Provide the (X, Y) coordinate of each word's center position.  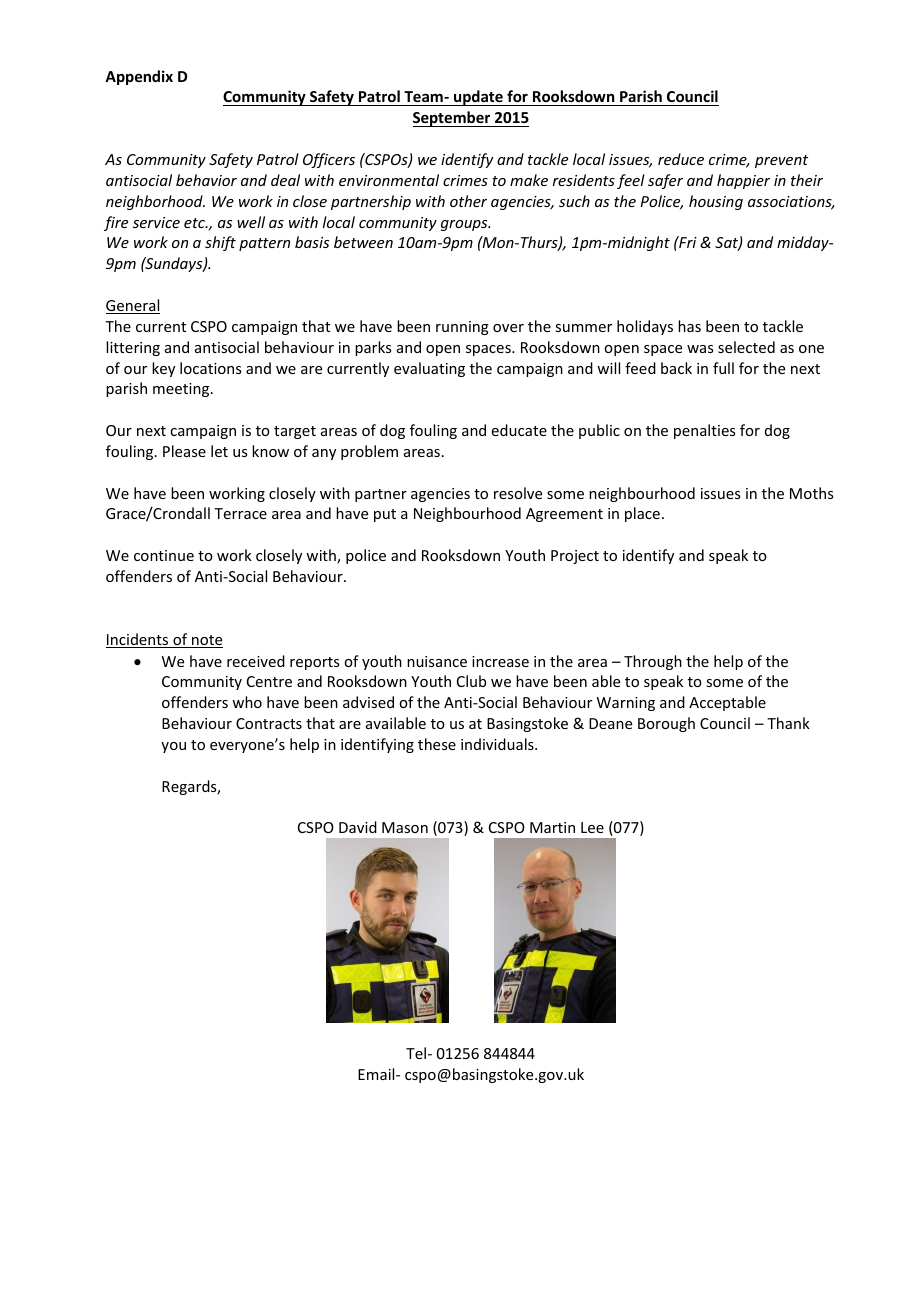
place (642, 514)
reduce (681, 159)
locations (210, 368)
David (358, 827)
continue (164, 555)
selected (746, 347)
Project (575, 557)
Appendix (139, 77)
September (453, 119)
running (462, 328)
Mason (405, 827)
